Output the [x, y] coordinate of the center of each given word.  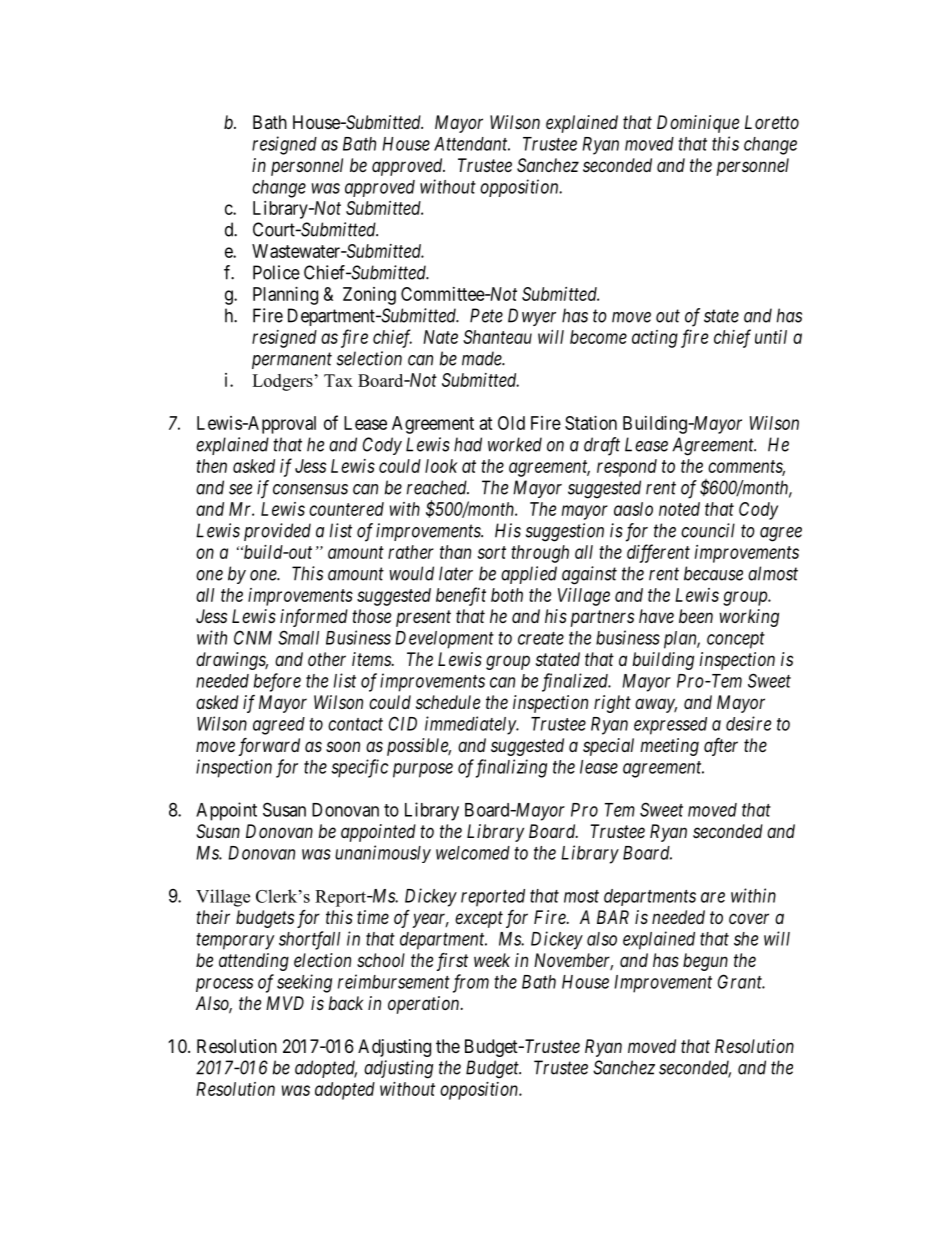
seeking [304, 983]
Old [511, 423]
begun [705, 962]
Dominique [698, 124]
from [471, 983]
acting [655, 339]
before [277, 682]
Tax [338, 380]
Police [276, 272]
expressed [670, 726]
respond [627, 468]
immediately [471, 725]
